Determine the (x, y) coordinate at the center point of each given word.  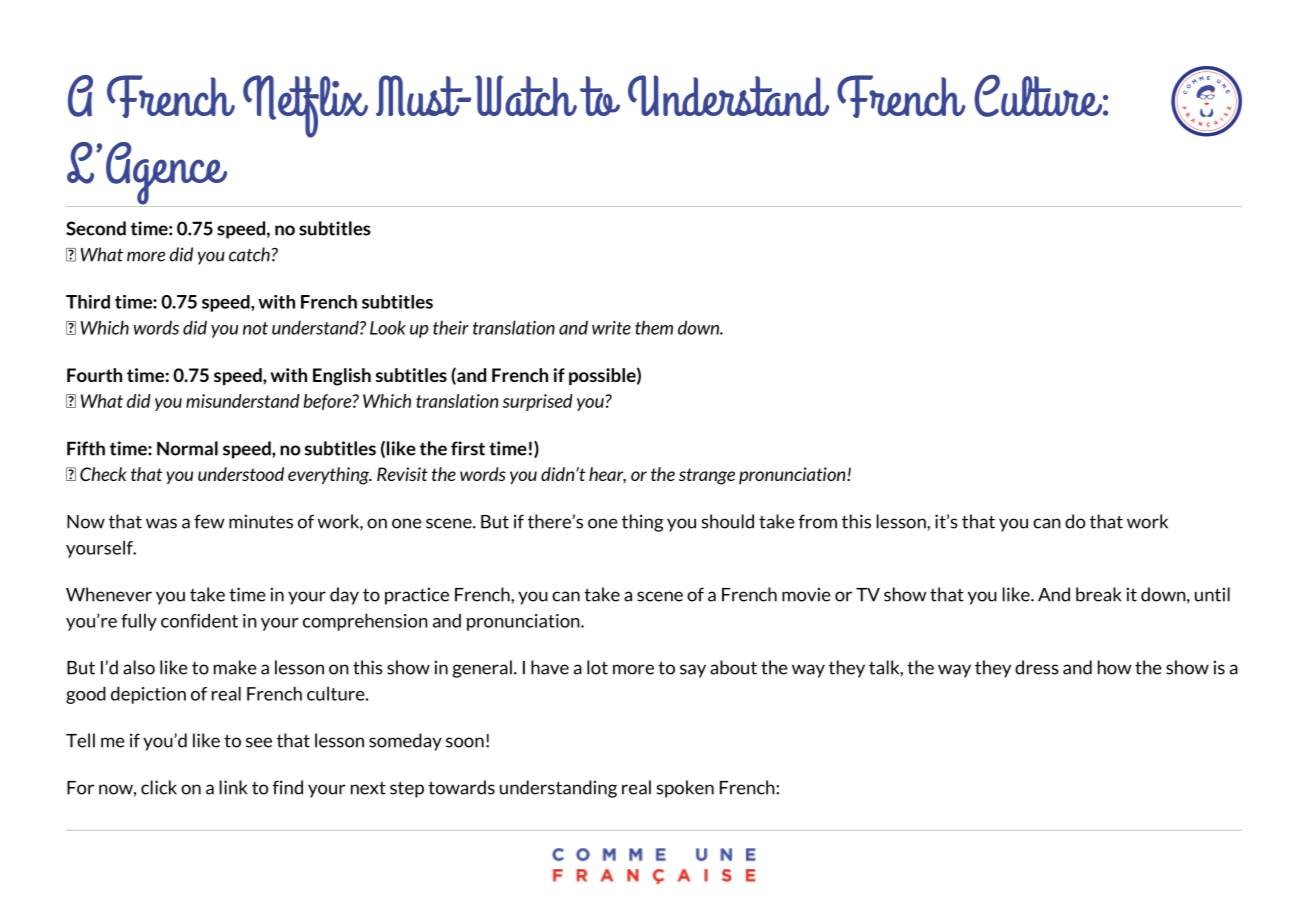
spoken (685, 789)
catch (249, 254)
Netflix (305, 106)
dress (1037, 667)
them (654, 328)
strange (707, 476)
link (233, 787)
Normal (187, 448)
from (817, 521)
